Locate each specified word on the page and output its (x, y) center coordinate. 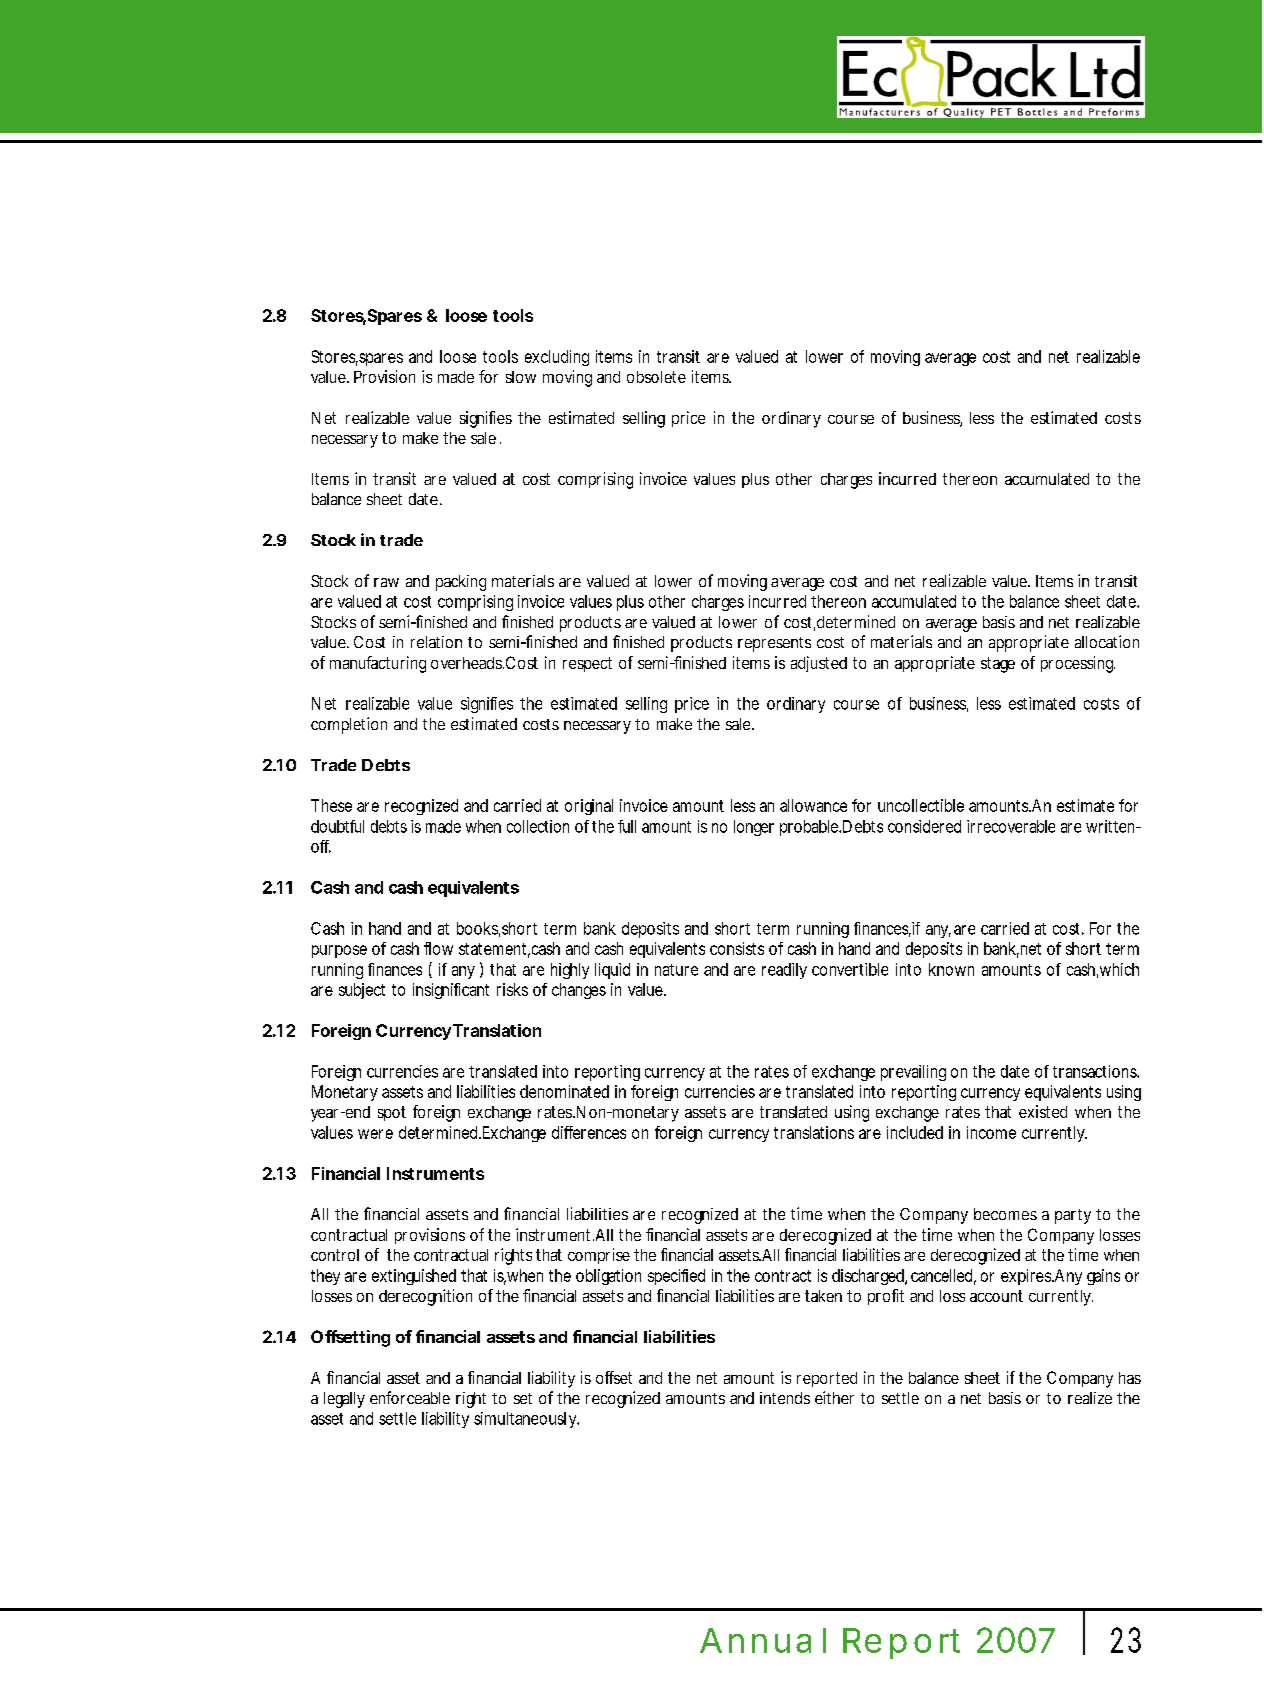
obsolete (656, 377)
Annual (763, 1640)
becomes (1005, 1214)
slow (521, 377)
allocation (1107, 641)
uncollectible (921, 805)
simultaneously (526, 1420)
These (331, 805)
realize (1090, 1398)
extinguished (414, 1277)
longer (754, 828)
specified (676, 1277)
